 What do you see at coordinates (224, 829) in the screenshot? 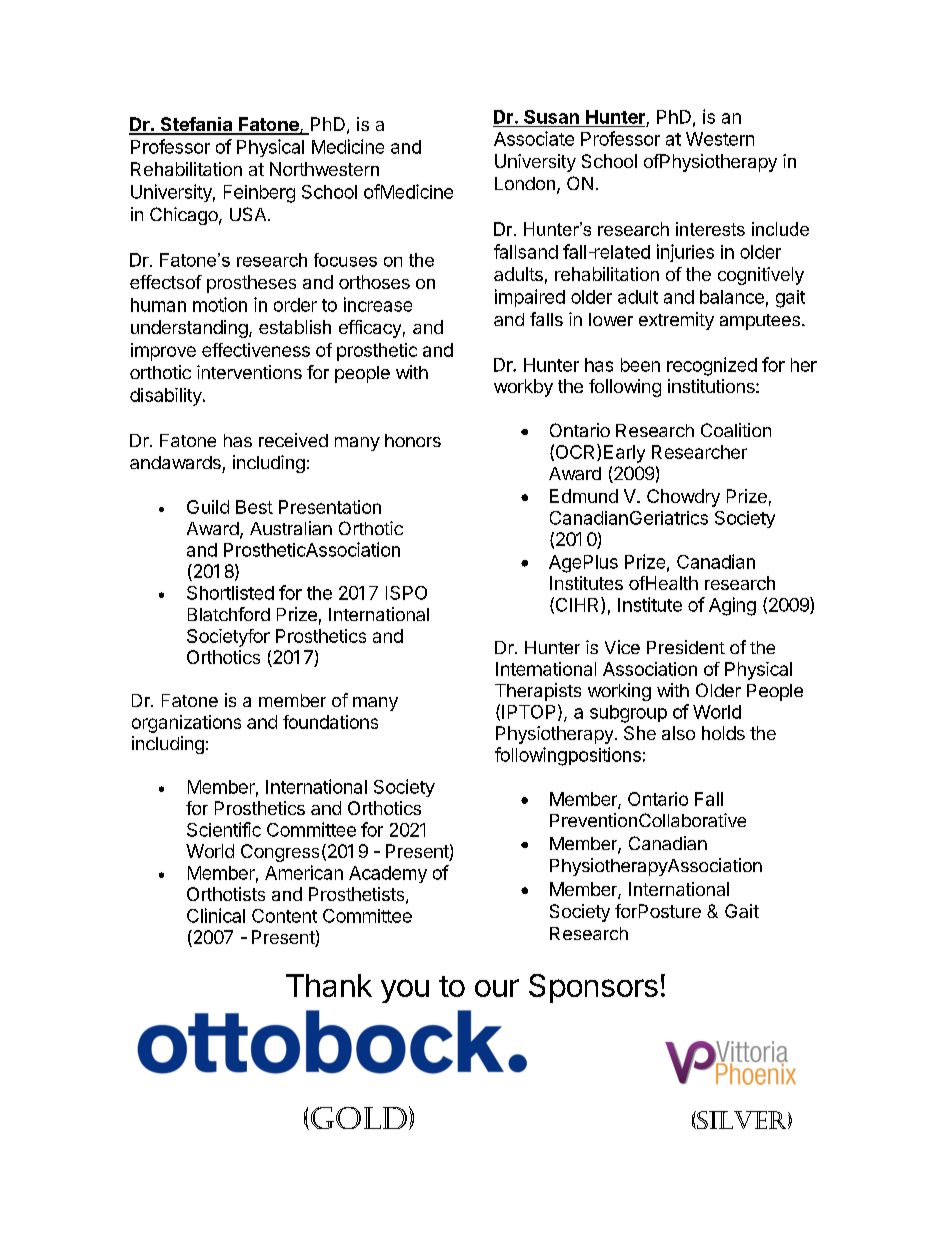
I see `Scientific` at bounding box center [224, 829].
